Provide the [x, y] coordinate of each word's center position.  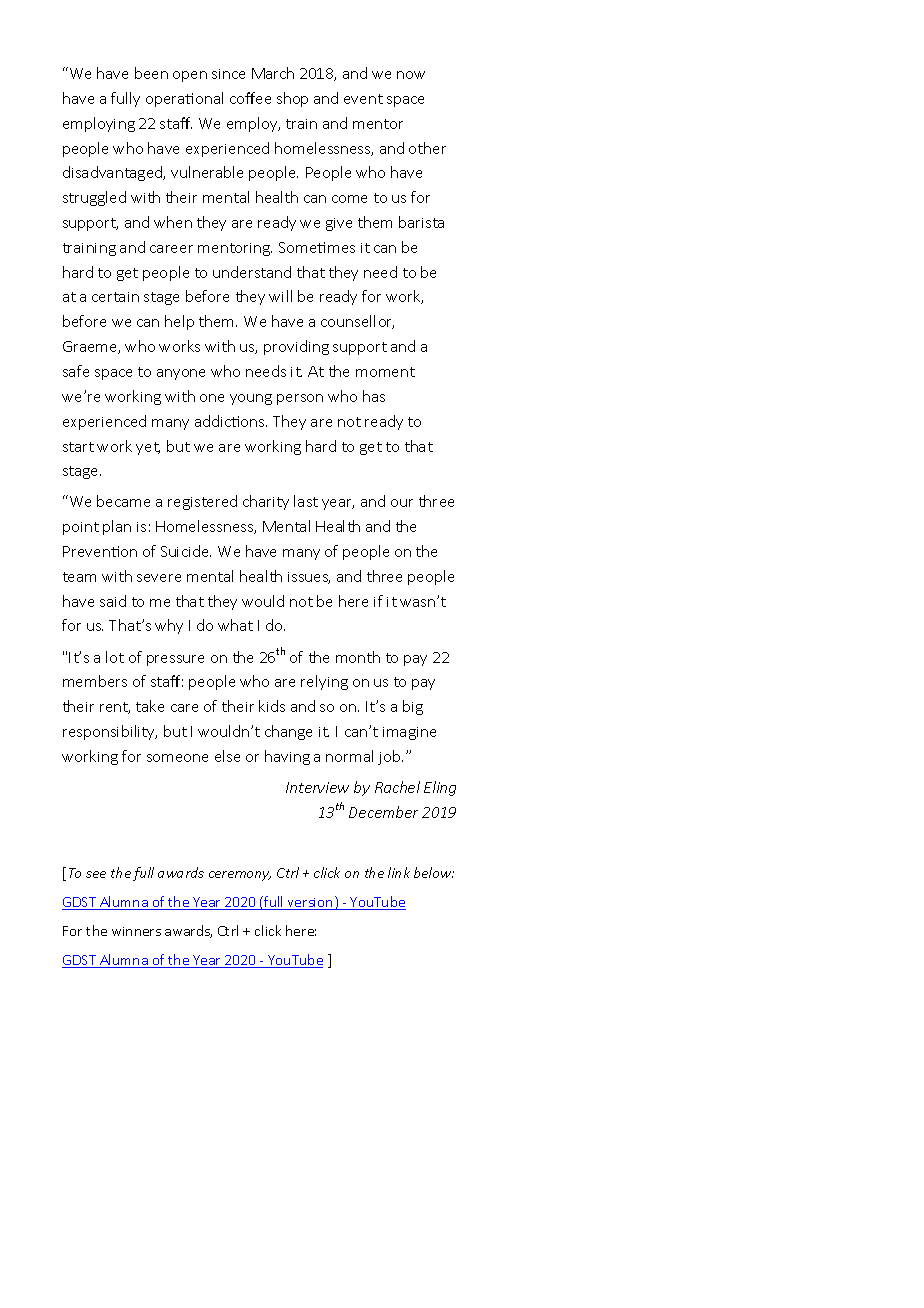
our [402, 503]
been [151, 73]
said [113, 601]
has [374, 396]
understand [252, 272]
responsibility [110, 732]
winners [136, 931]
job [390, 757]
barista [421, 222]
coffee [250, 98]
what [235, 625]
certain [115, 297]
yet [148, 448]
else [227, 756]
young [251, 399]
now [411, 75]
